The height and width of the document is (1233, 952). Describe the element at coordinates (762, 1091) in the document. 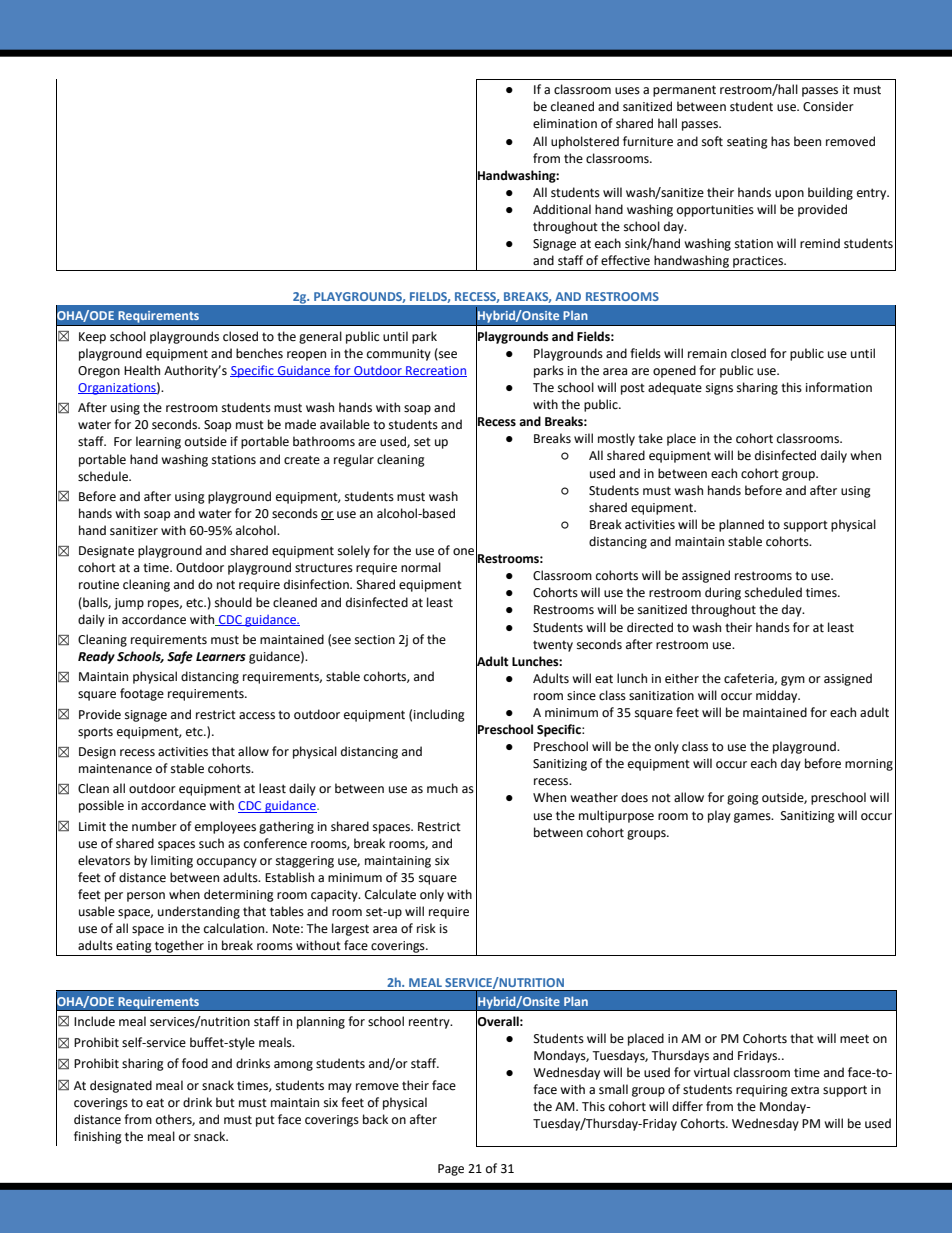

I see `requiring` at that location.
